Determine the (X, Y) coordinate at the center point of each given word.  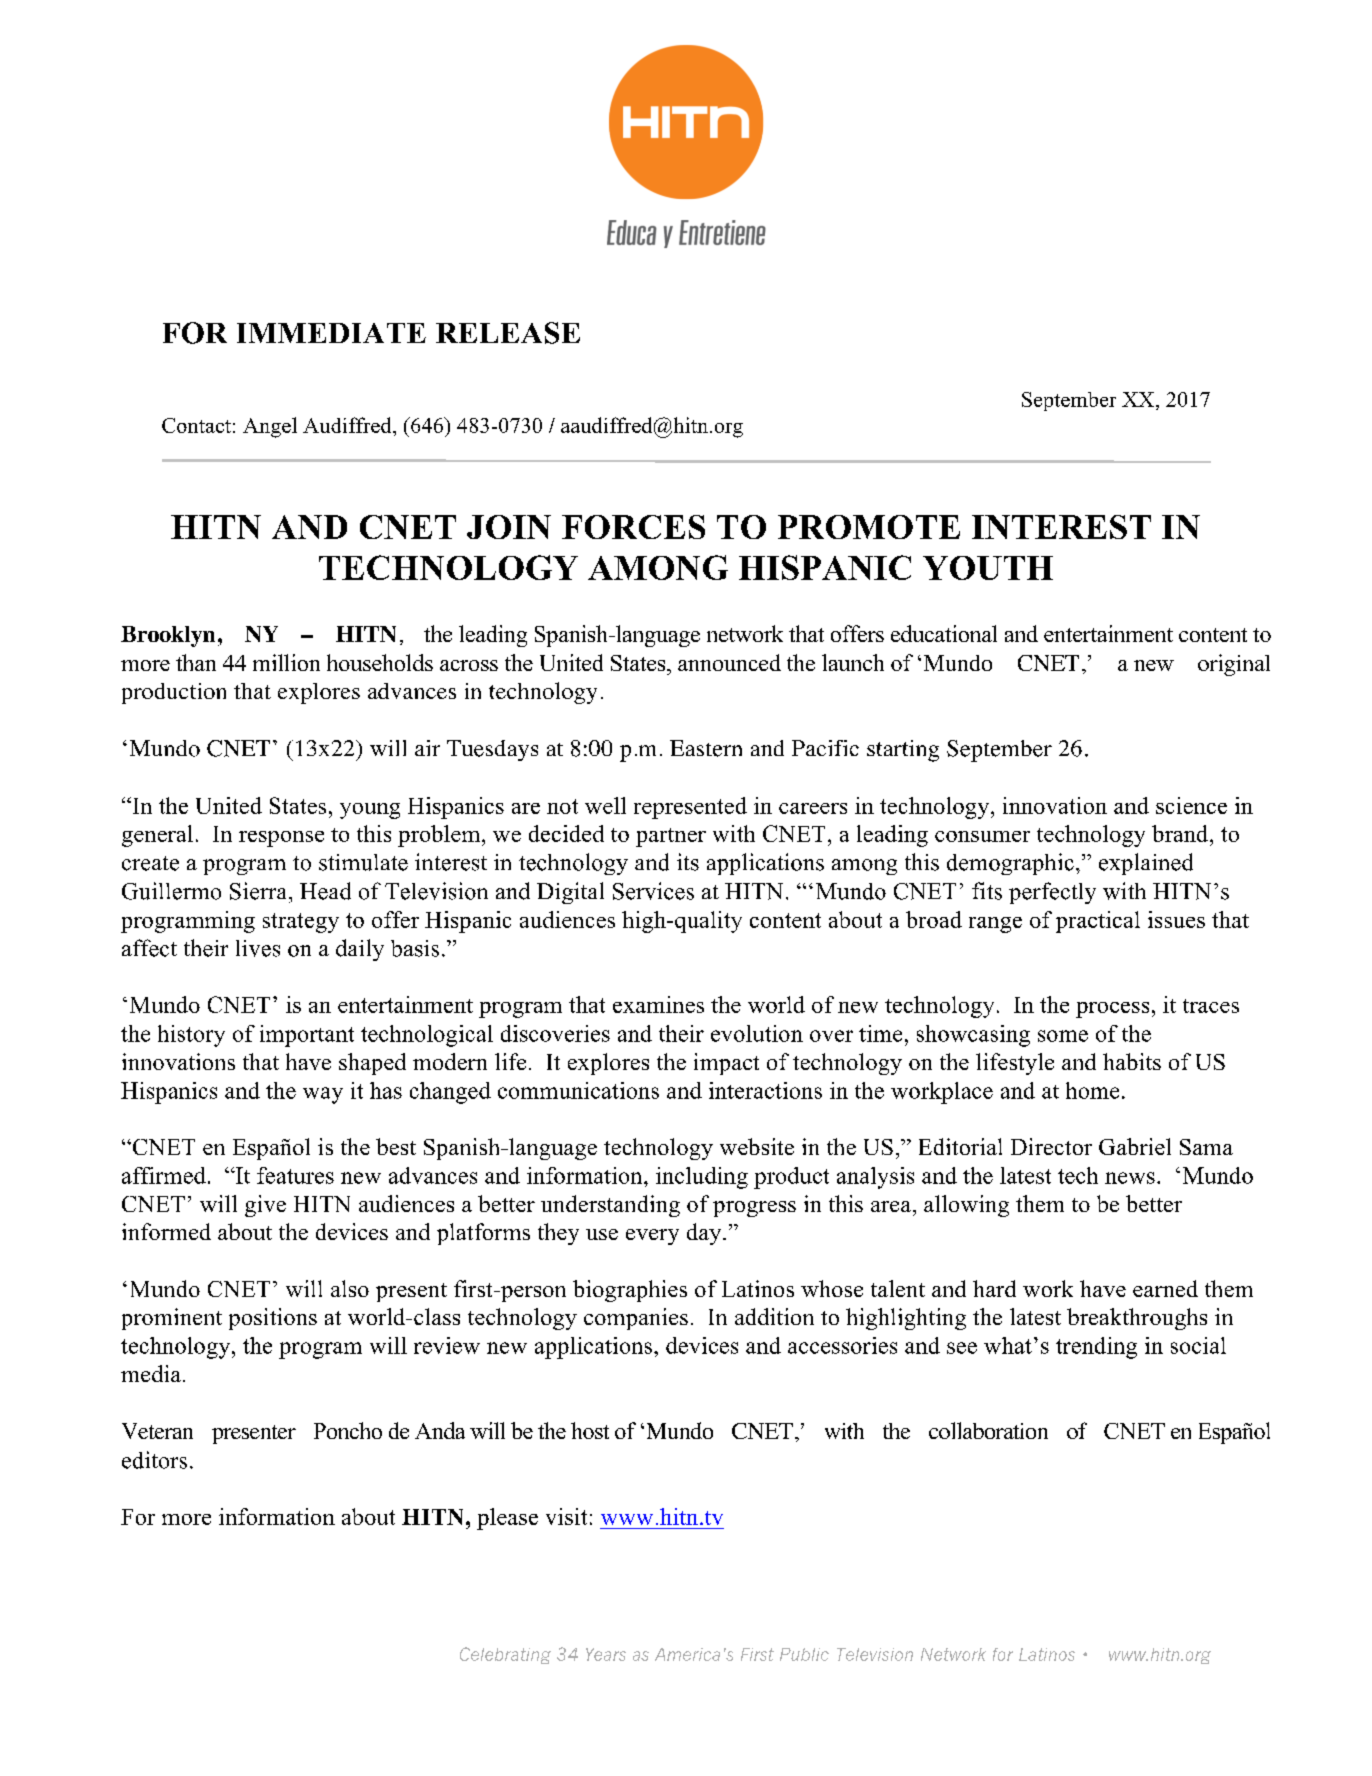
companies (636, 1319)
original (1234, 665)
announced (729, 662)
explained (1146, 864)
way (323, 1095)
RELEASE (508, 333)
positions (273, 1319)
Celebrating (505, 1655)
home (1092, 1090)
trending (1096, 1348)
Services (653, 891)
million (286, 662)
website (757, 1146)
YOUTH (988, 568)
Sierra (260, 891)
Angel (270, 427)
